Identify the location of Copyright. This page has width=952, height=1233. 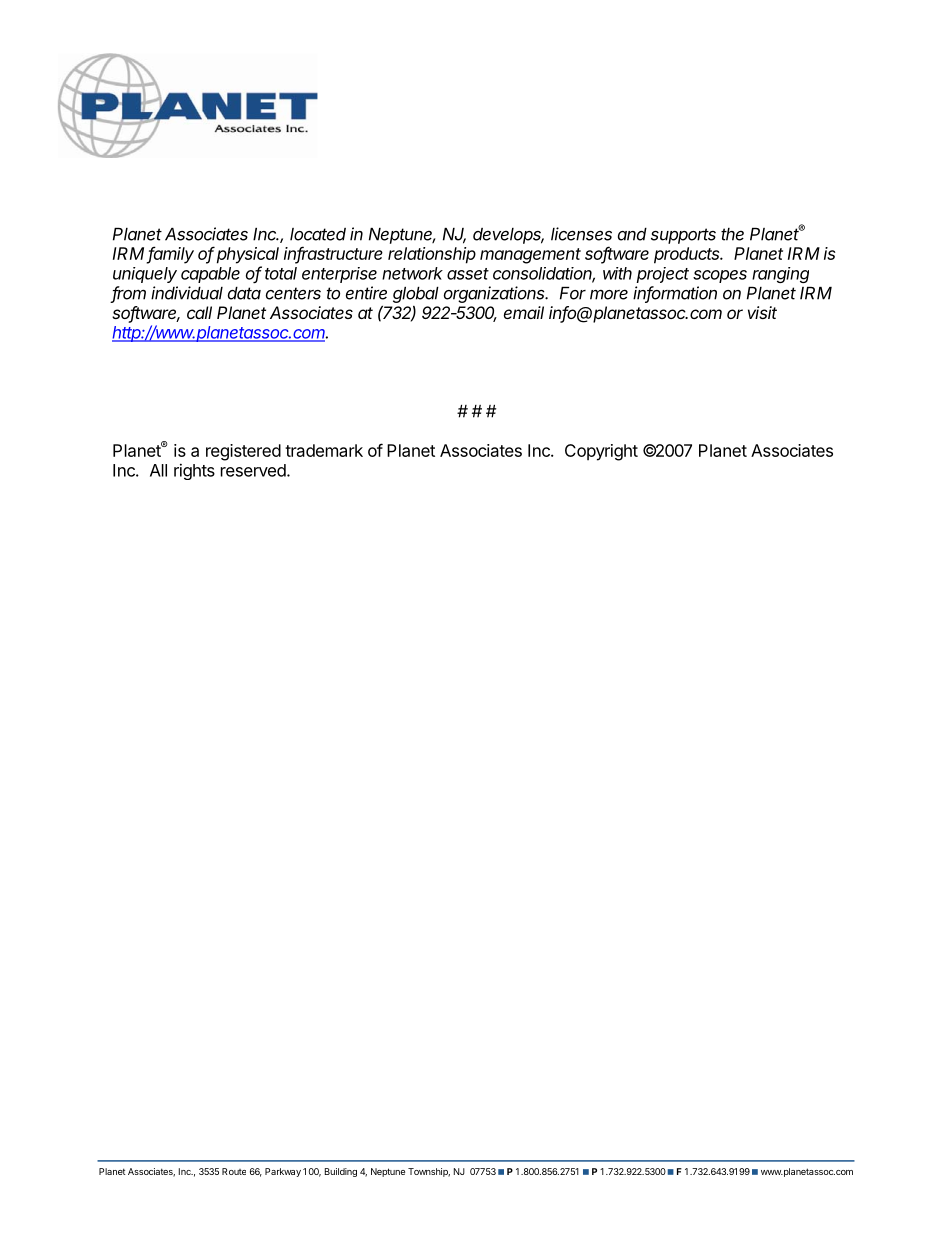
(601, 452).
